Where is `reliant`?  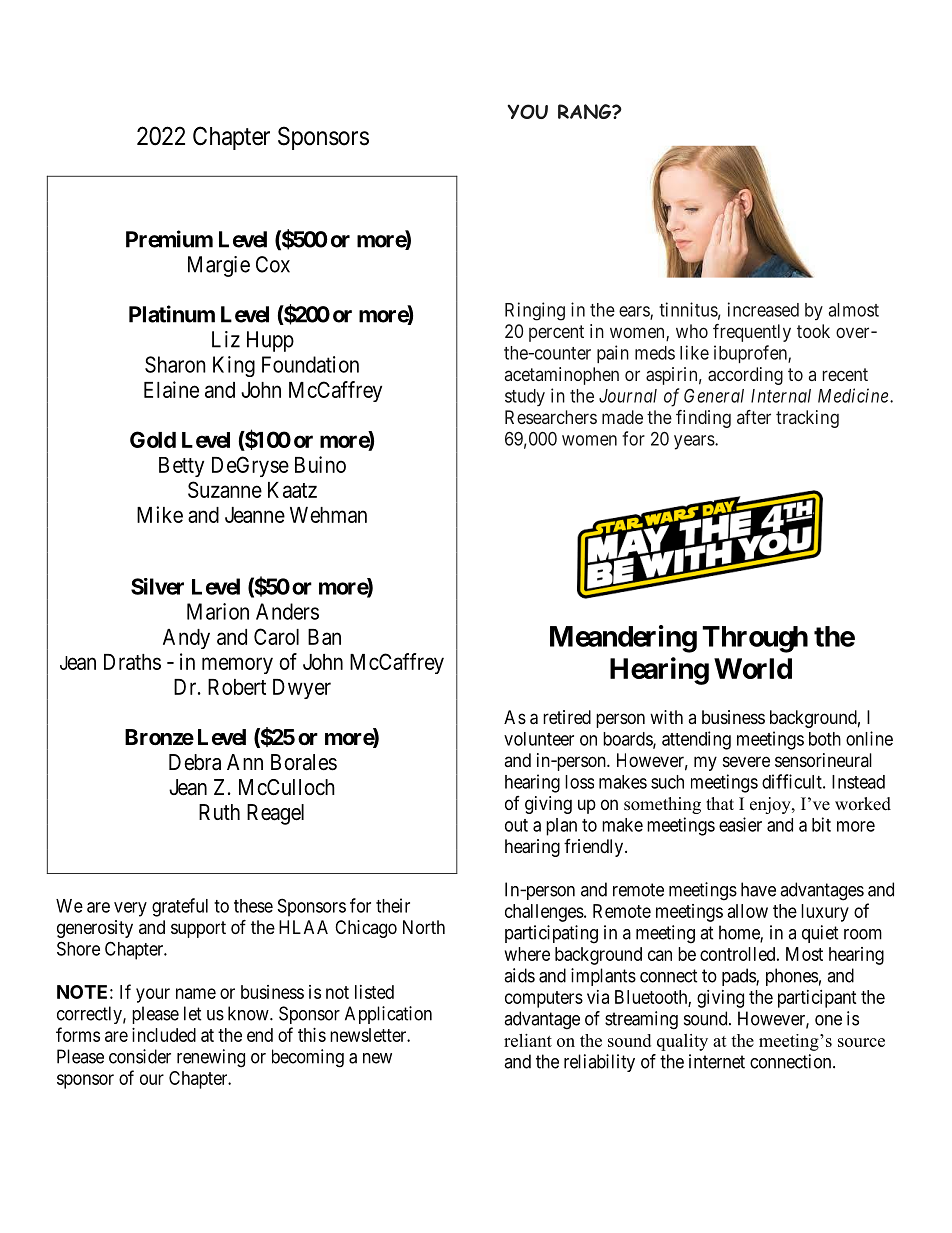 reliant is located at coordinates (528, 1040).
